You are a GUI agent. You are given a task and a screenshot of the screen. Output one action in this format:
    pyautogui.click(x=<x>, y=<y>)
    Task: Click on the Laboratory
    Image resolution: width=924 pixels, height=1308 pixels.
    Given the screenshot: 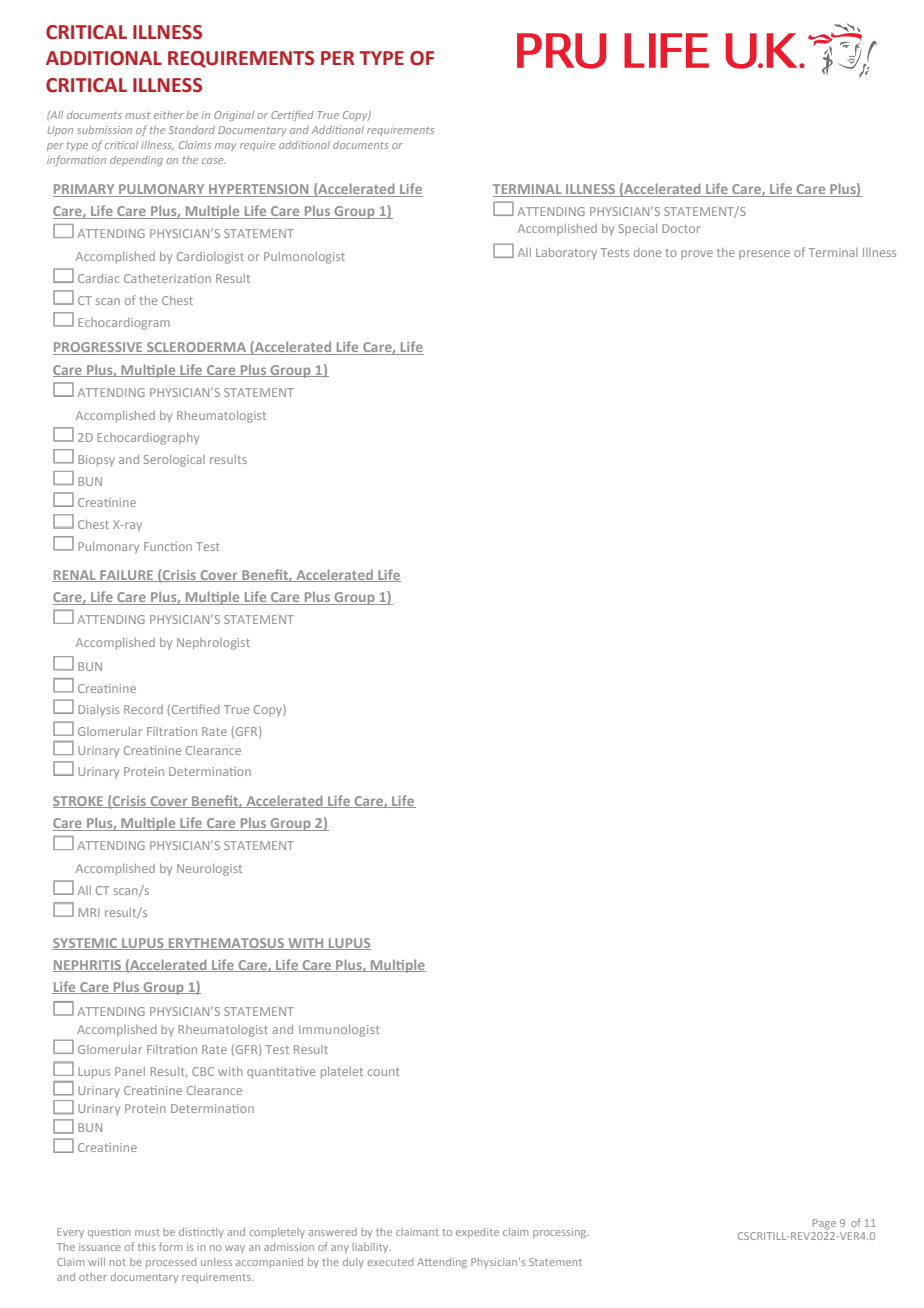 What is the action you would take?
    pyautogui.click(x=566, y=254)
